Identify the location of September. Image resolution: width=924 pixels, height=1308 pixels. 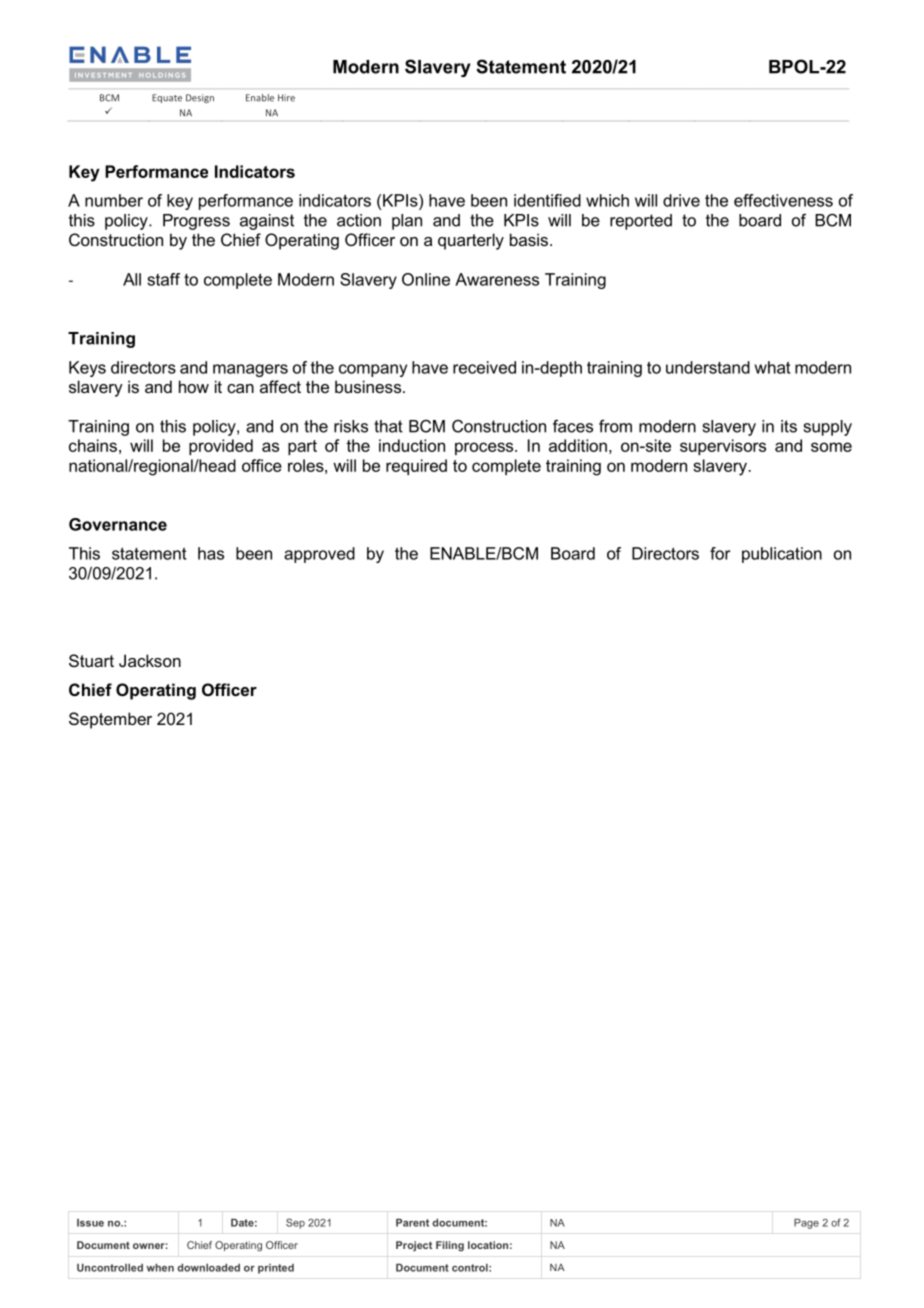
(110, 720).
